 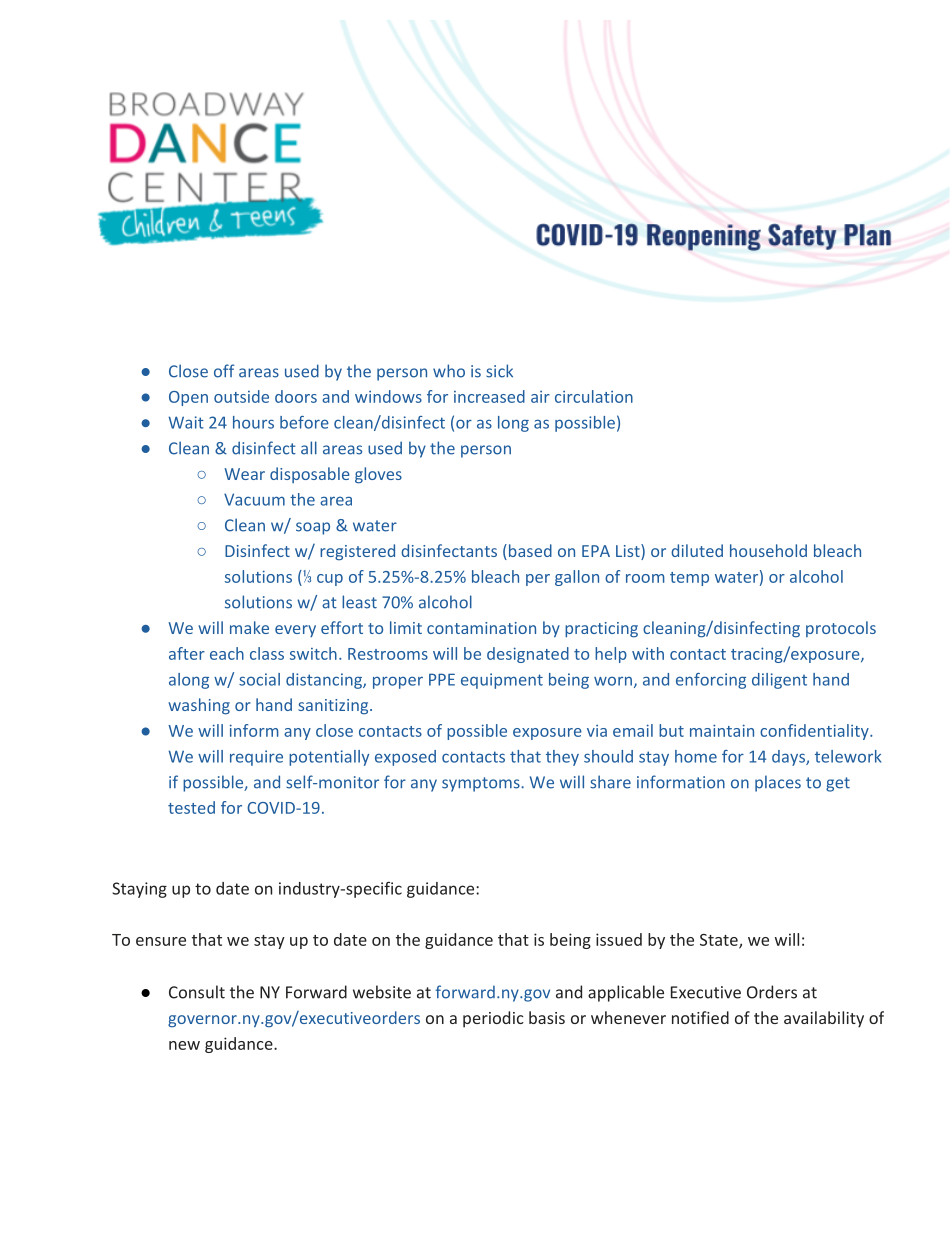 I want to click on washing, so click(x=199, y=706).
